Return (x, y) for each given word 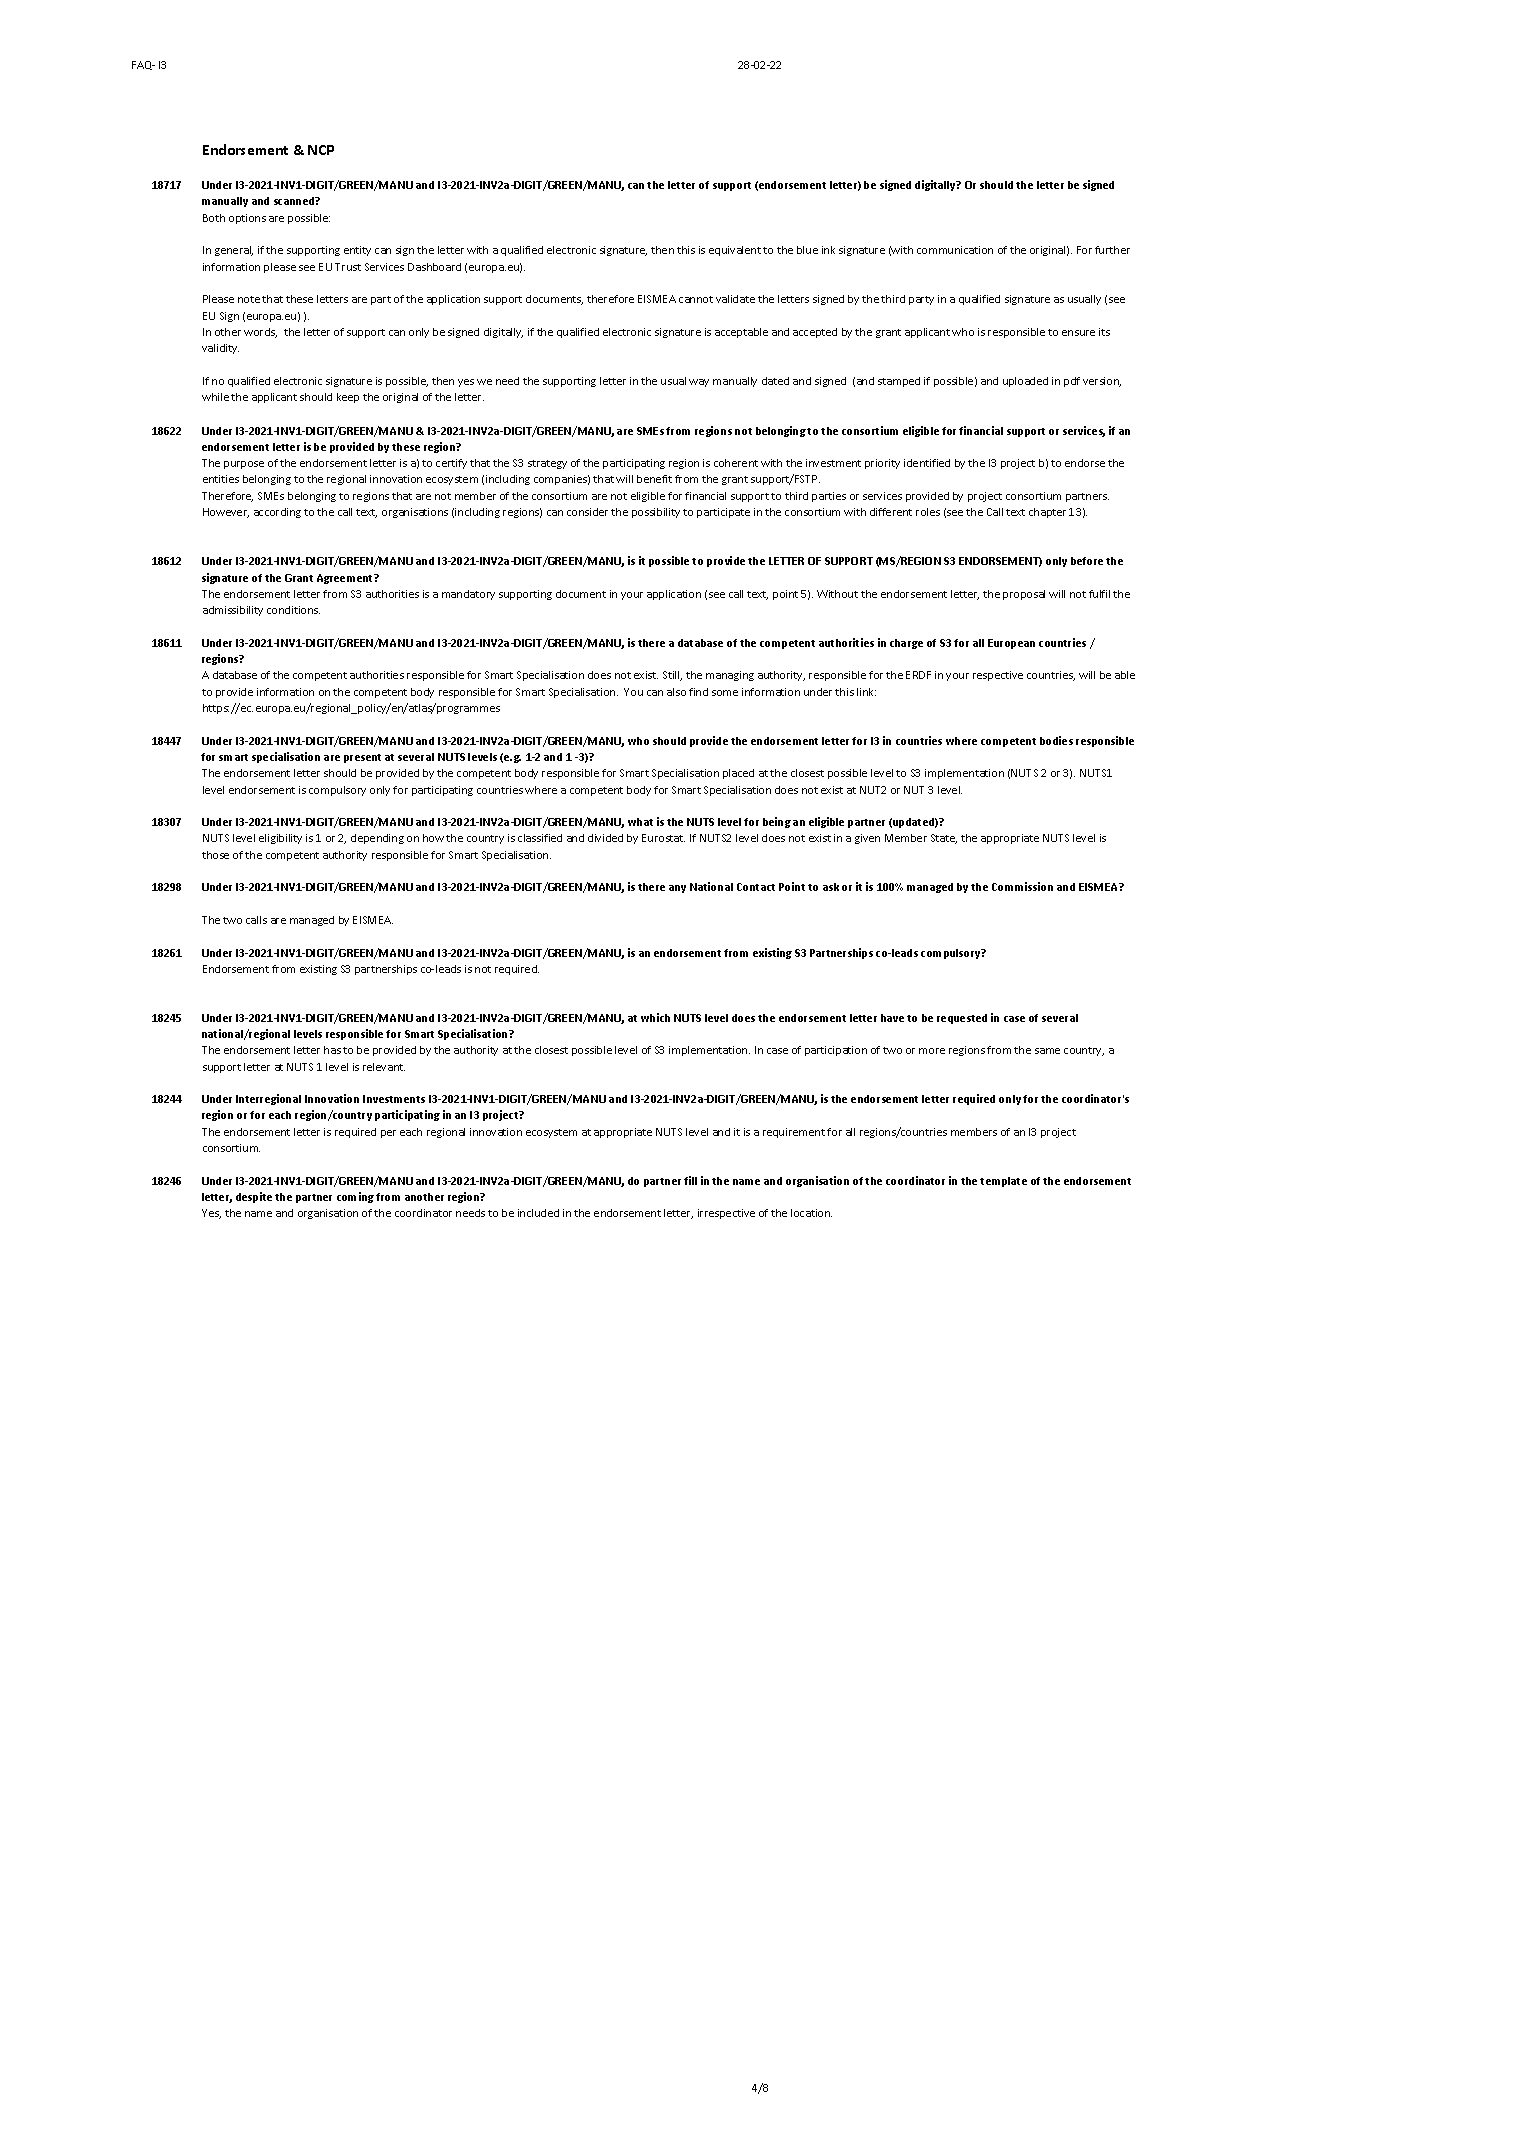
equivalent (735, 251)
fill (690, 1180)
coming (355, 1197)
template (1003, 1182)
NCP (321, 150)
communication (955, 250)
